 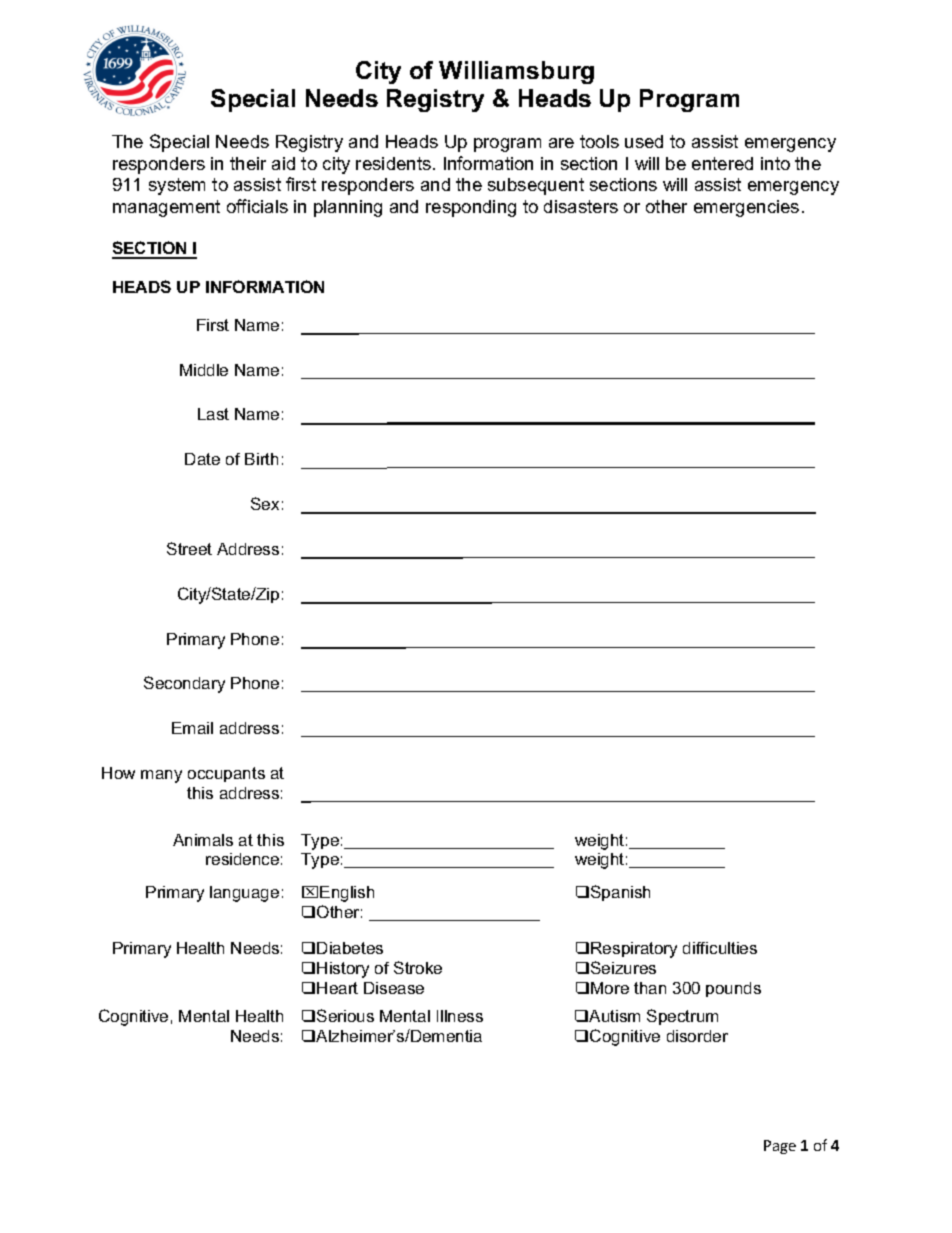 I want to click on occupants, so click(x=226, y=774).
